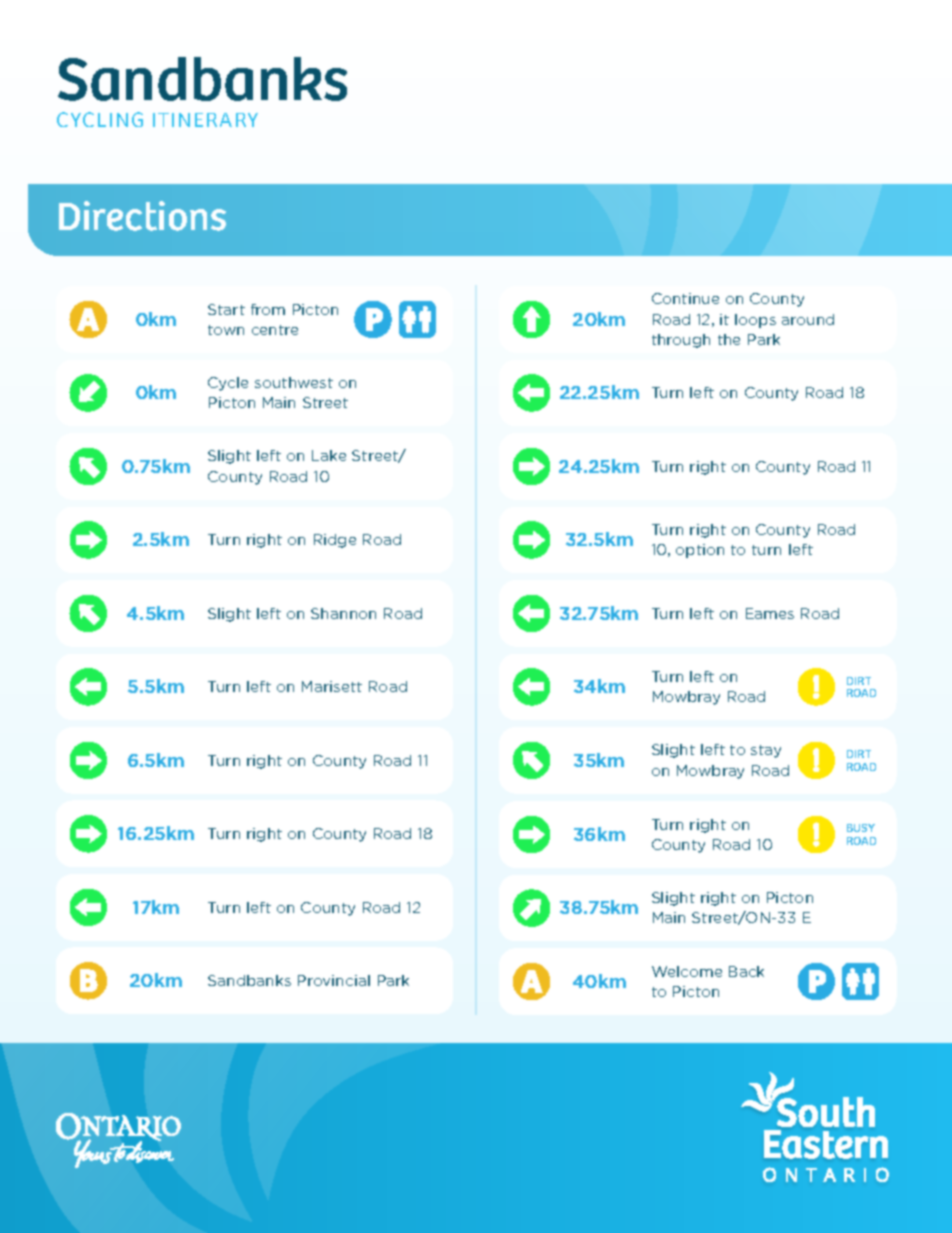 This image has height=1233, width=952. What do you see at coordinates (729, 339) in the image?
I see `the` at bounding box center [729, 339].
